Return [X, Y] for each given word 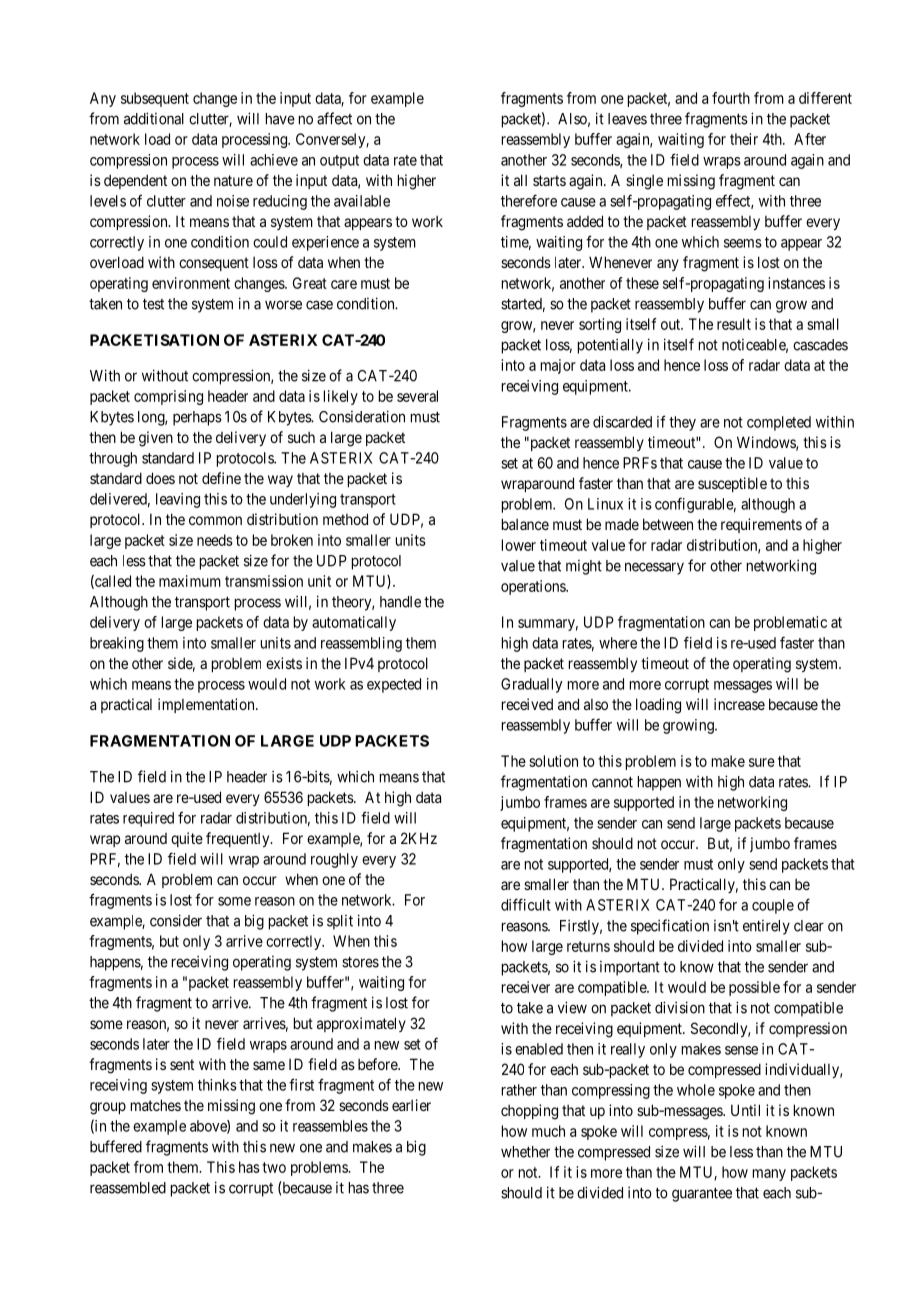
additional [154, 118]
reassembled [128, 1188]
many [769, 1175]
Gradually [531, 685]
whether [525, 1152]
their [744, 139]
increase [739, 704]
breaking [117, 644]
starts [549, 180]
